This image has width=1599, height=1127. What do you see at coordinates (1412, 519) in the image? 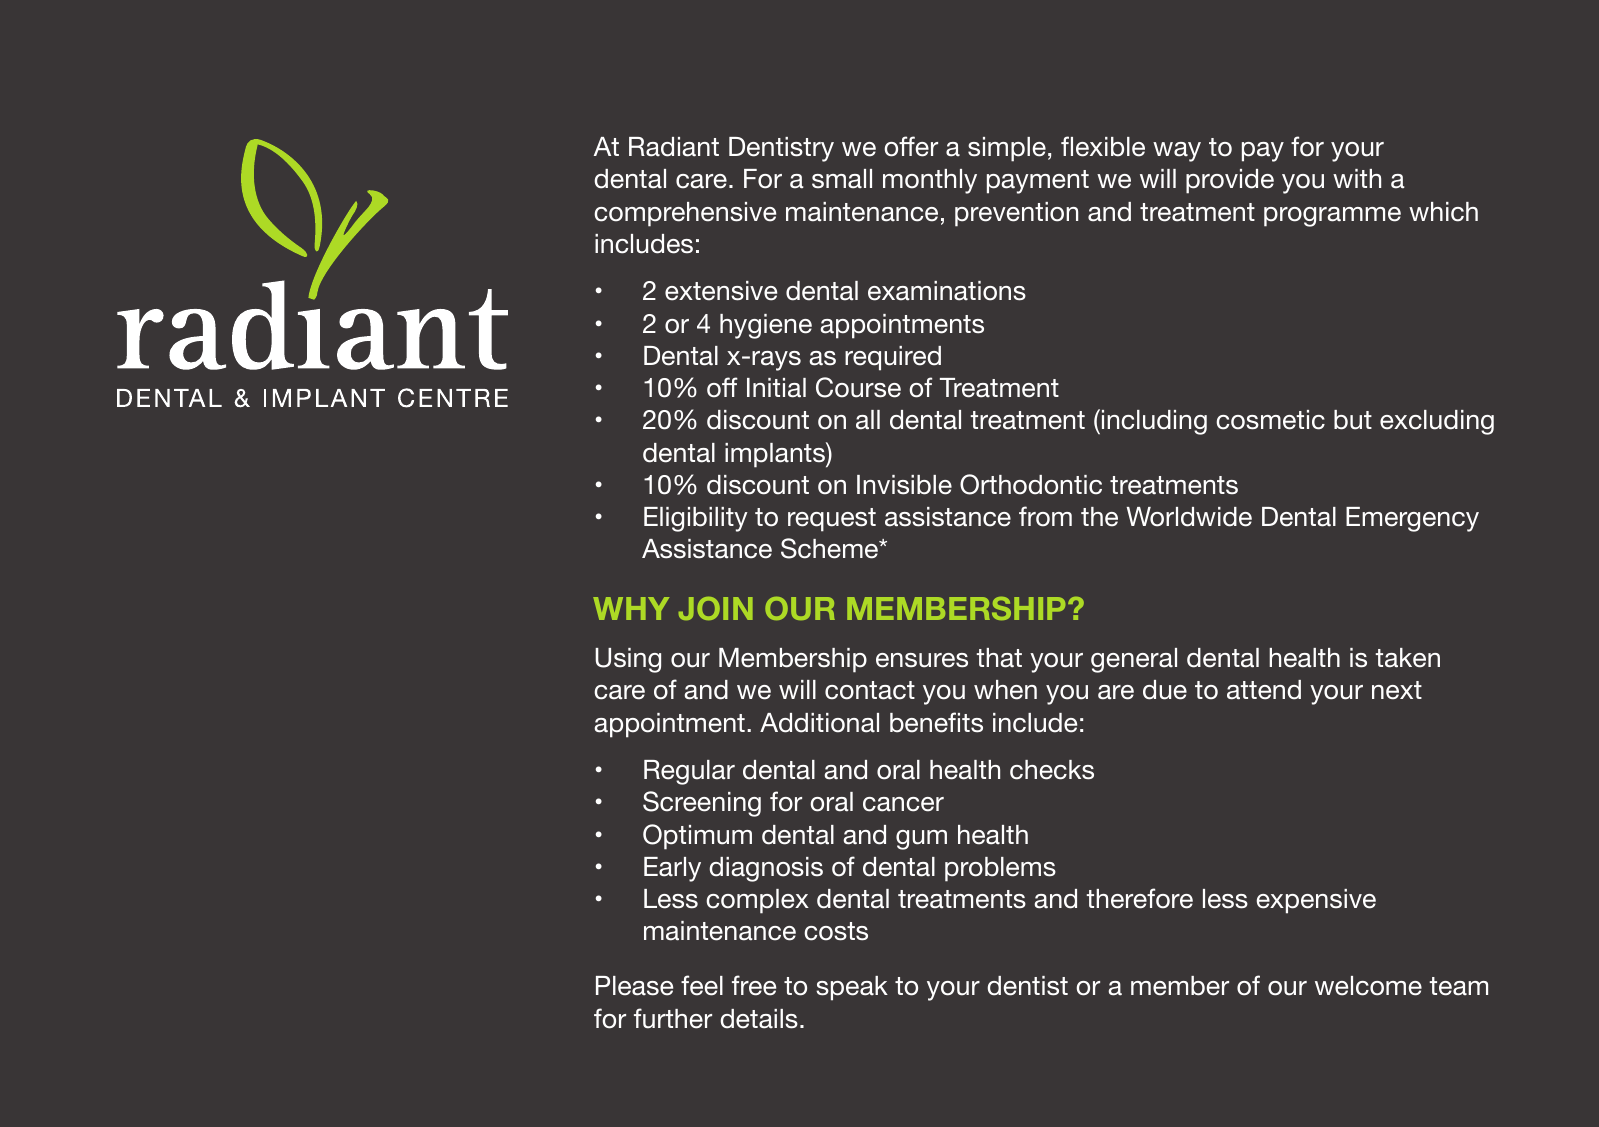
I see `Emergency` at bounding box center [1412, 519].
